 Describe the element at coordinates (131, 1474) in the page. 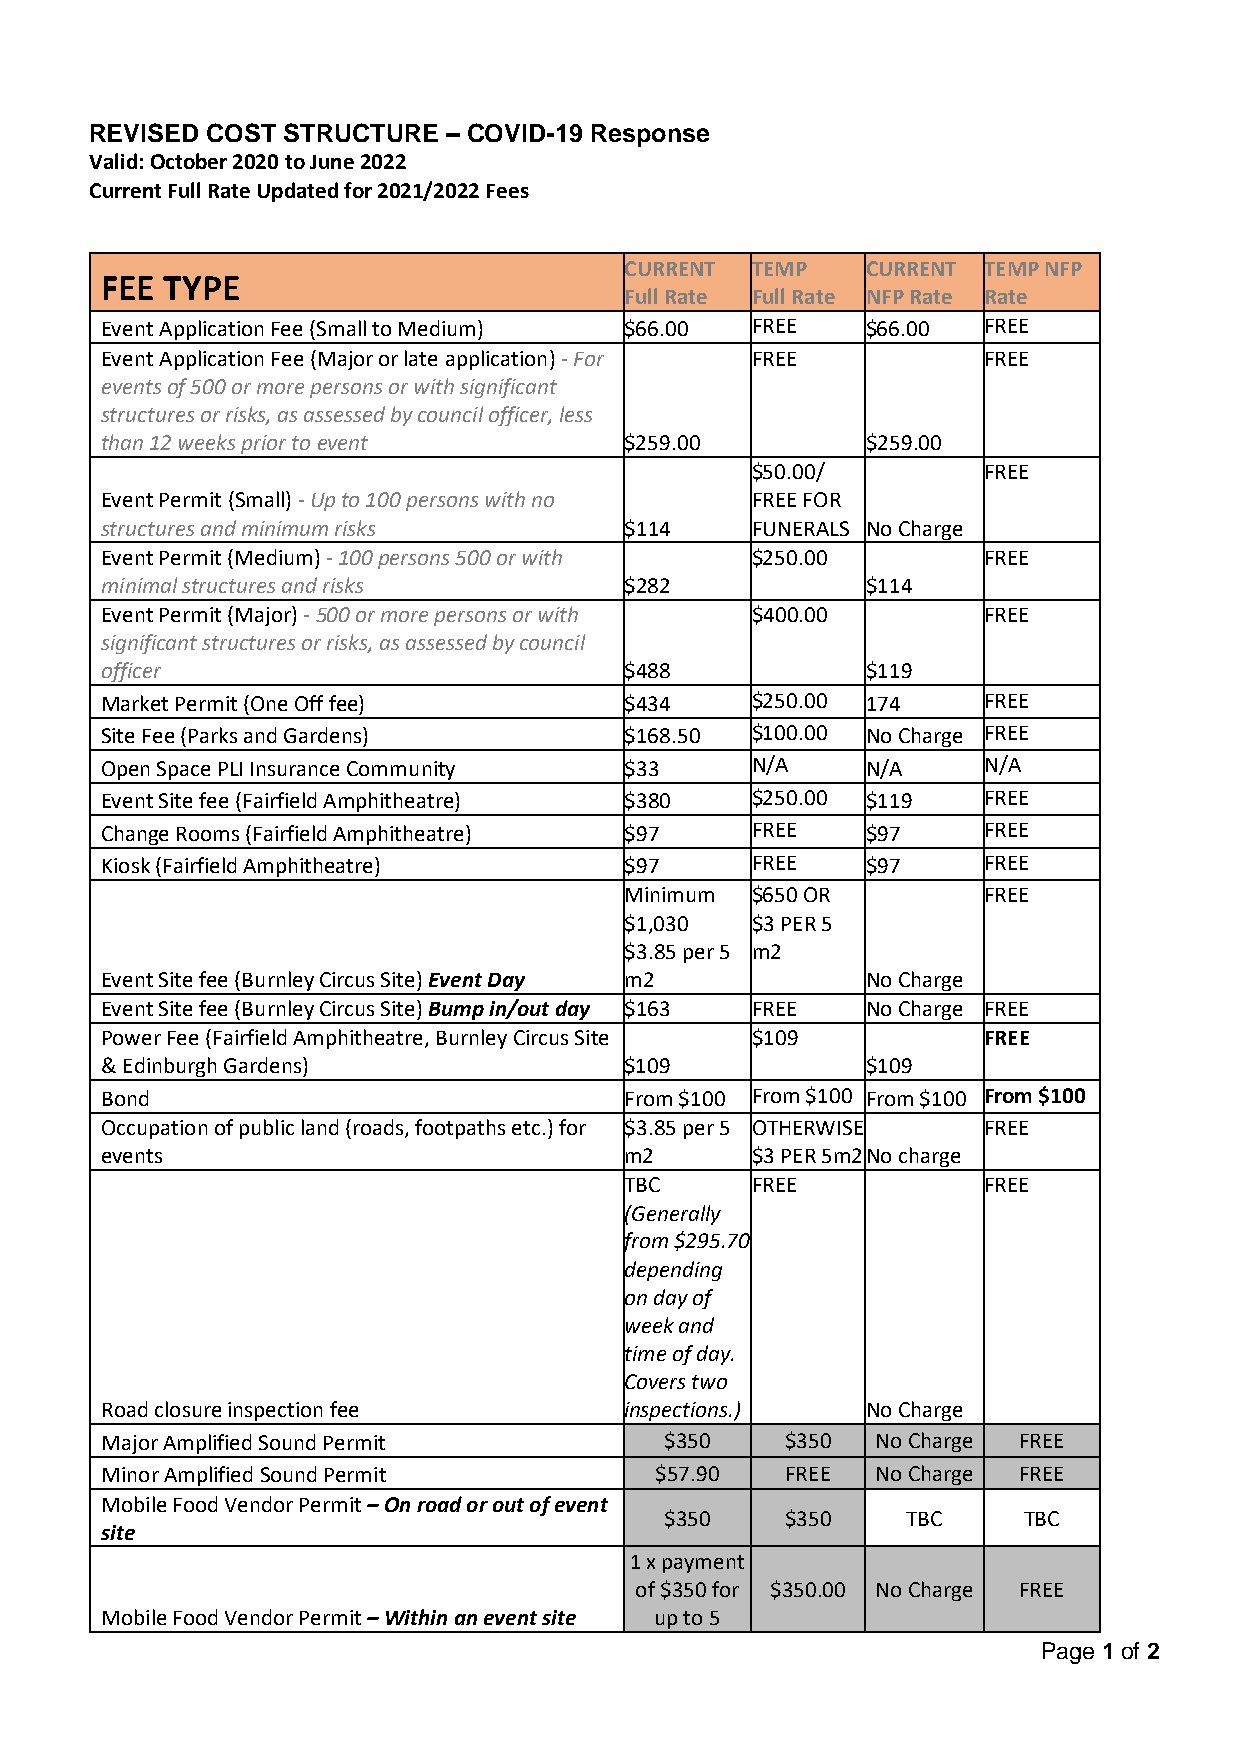

I see `Minor` at that location.
